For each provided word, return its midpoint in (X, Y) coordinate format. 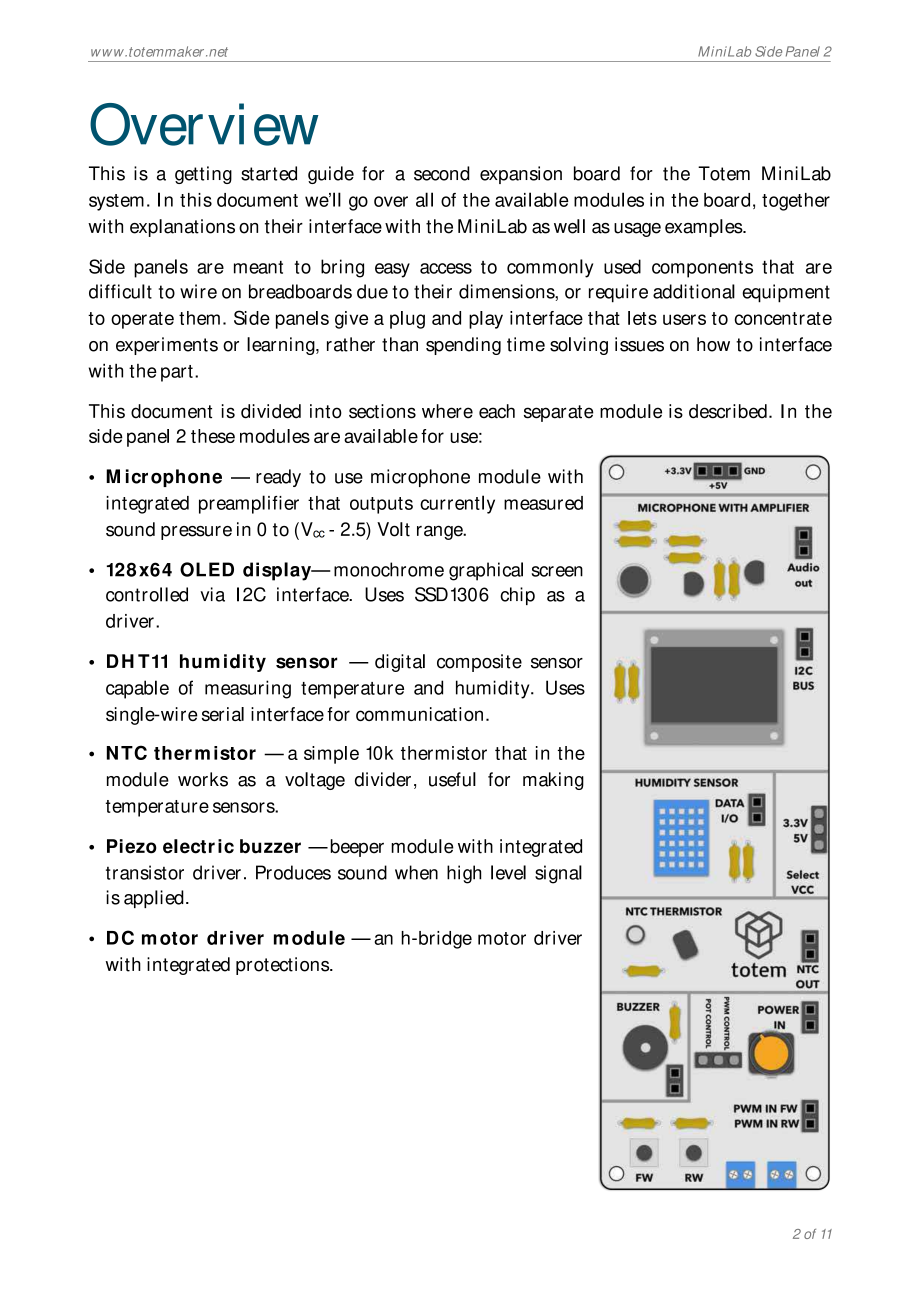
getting (203, 175)
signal (558, 874)
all (424, 199)
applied (154, 899)
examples (705, 228)
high (464, 874)
